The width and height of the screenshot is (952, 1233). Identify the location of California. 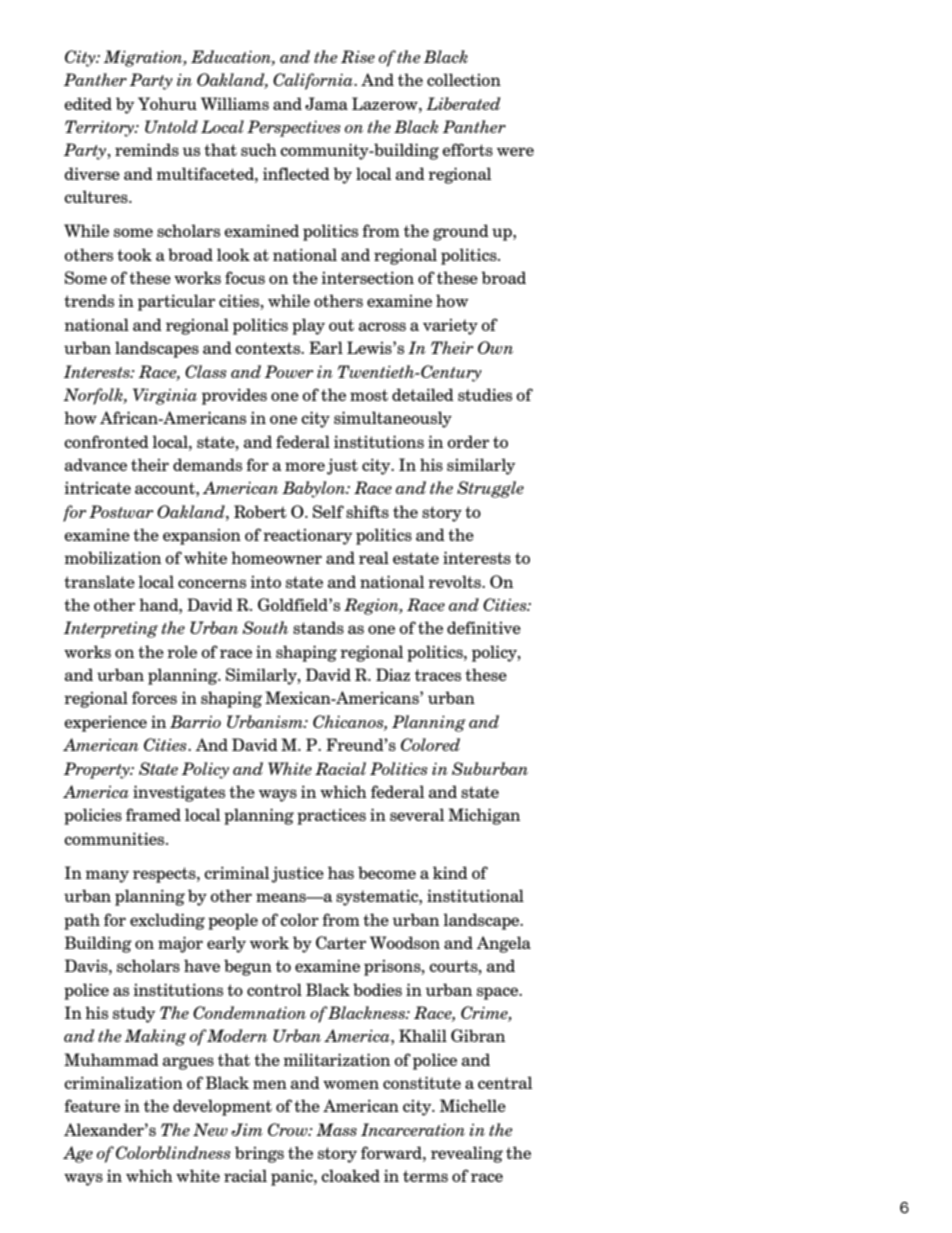
(314, 81).
